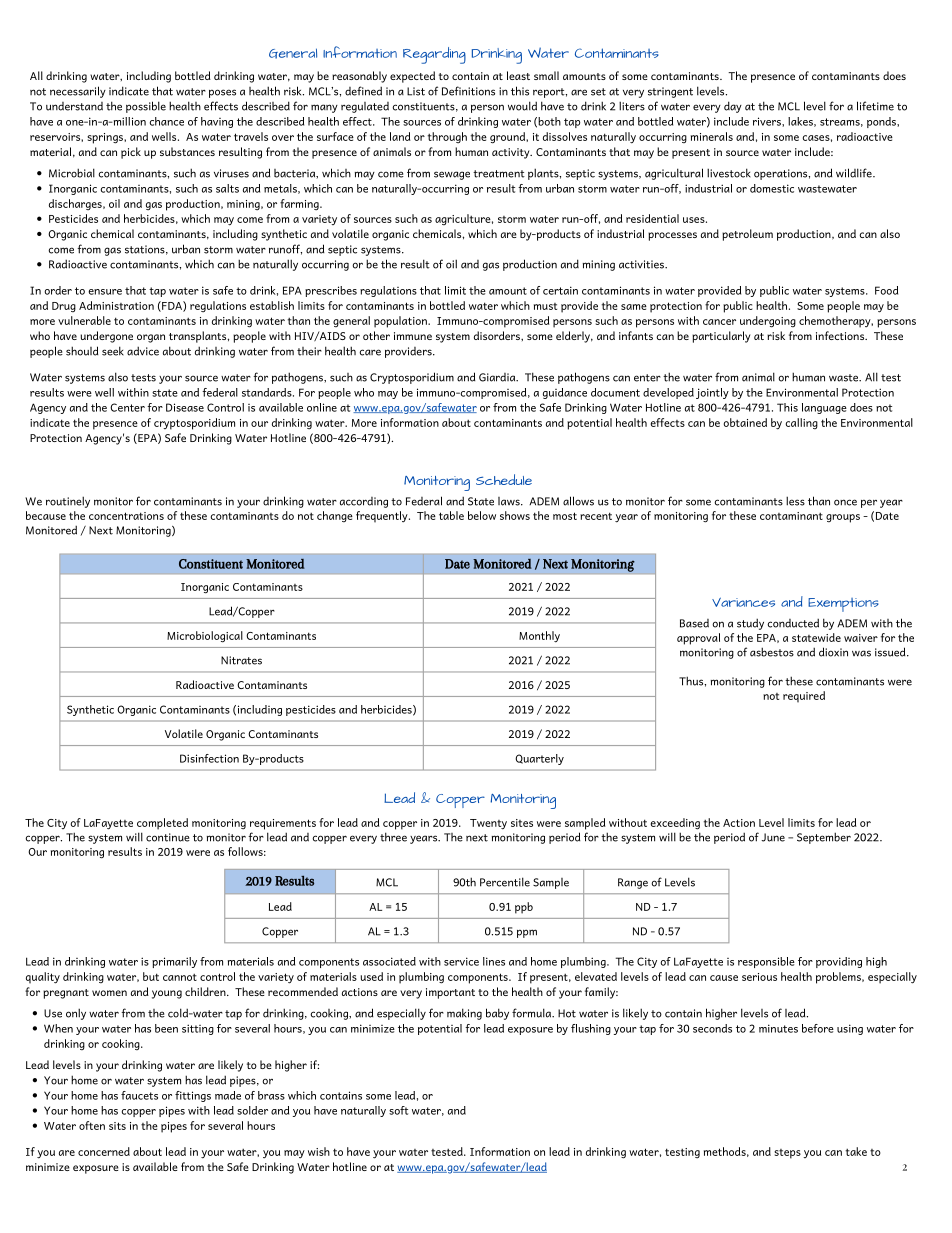 This document has width=952, height=1233. Describe the element at coordinates (146, 107) in the document. I see `possible` at that location.
